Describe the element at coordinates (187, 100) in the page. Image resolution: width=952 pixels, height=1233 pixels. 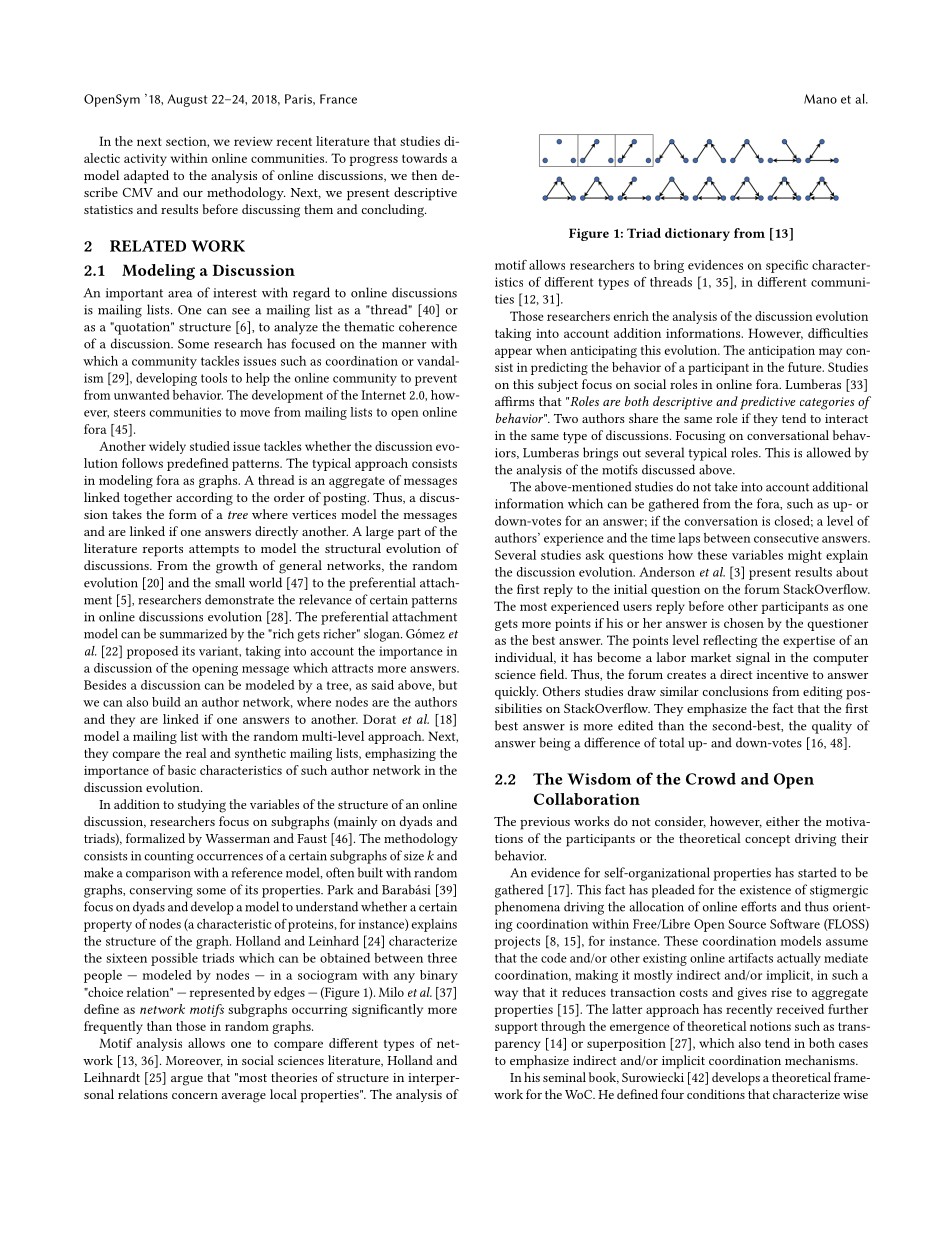
I see `August` at that location.
